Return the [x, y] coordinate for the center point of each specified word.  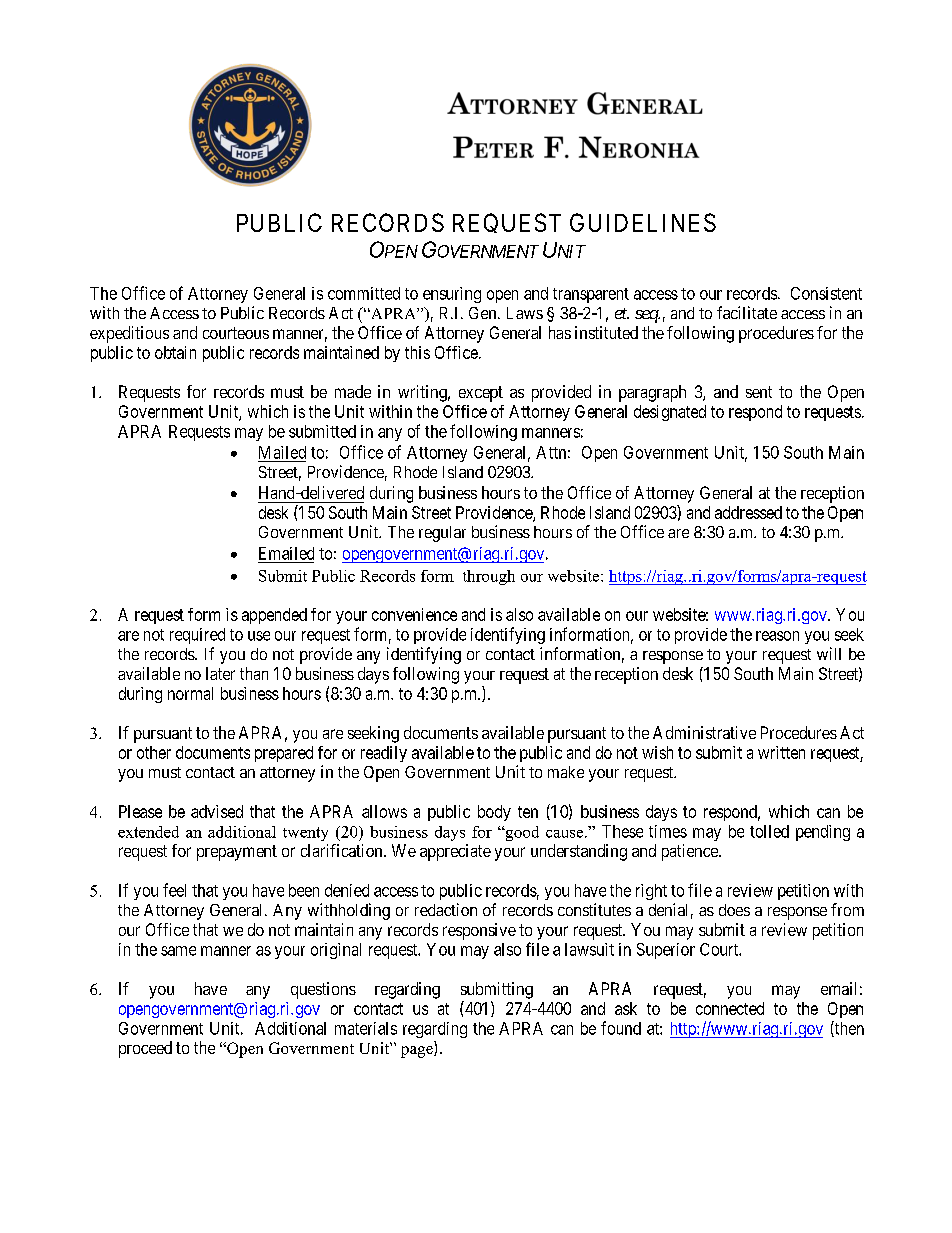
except [481, 394]
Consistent [826, 293]
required [197, 636]
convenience [414, 614]
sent [759, 392]
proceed [145, 1049]
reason [777, 636]
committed [364, 293]
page [418, 1052]
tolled [769, 831]
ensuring [452, 295]
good [521, 833]
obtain [175, 352]
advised [217, 811]
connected [730, 1008]
